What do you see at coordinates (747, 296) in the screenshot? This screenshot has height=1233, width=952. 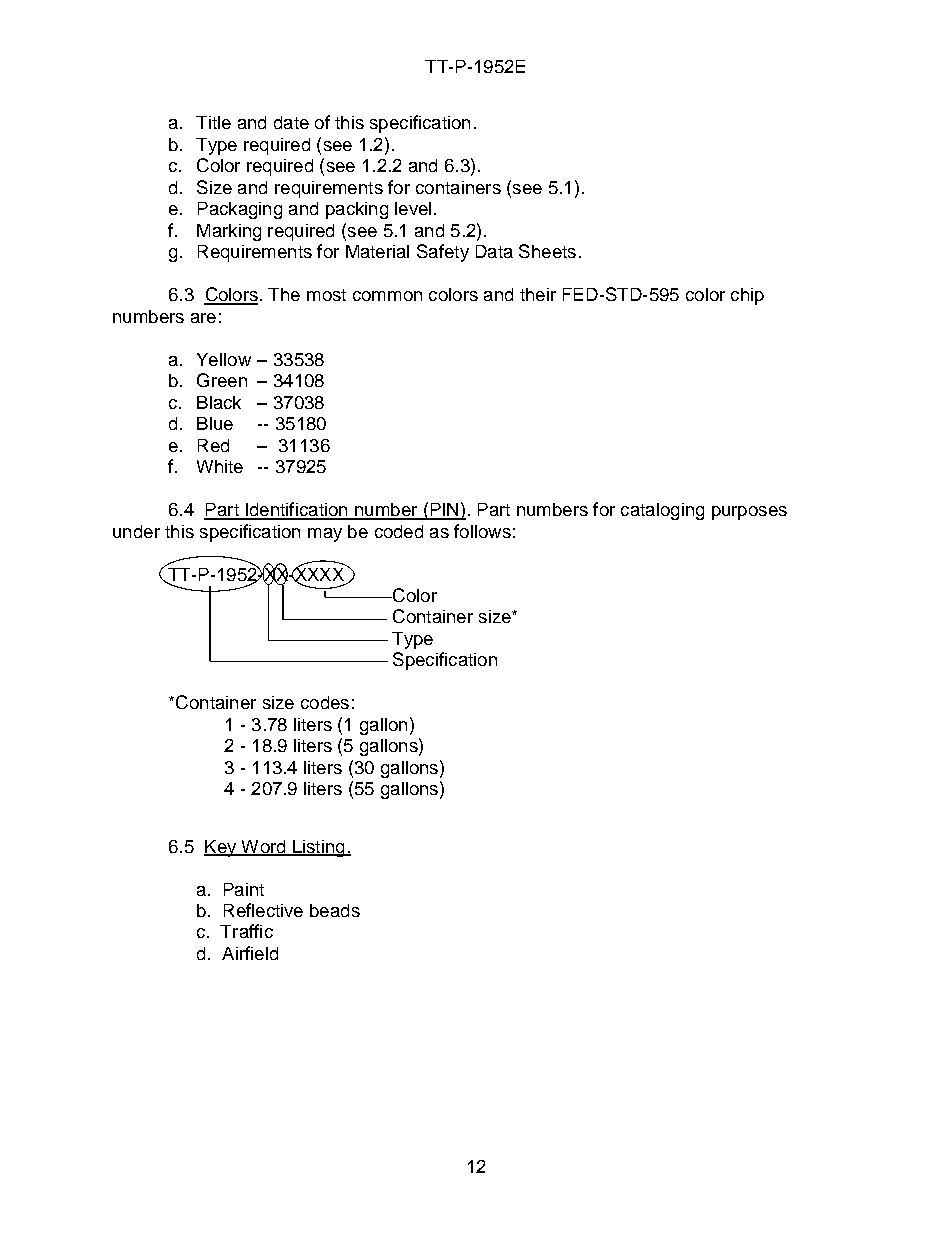 I see `chip` at bounding box center [747, 296].
